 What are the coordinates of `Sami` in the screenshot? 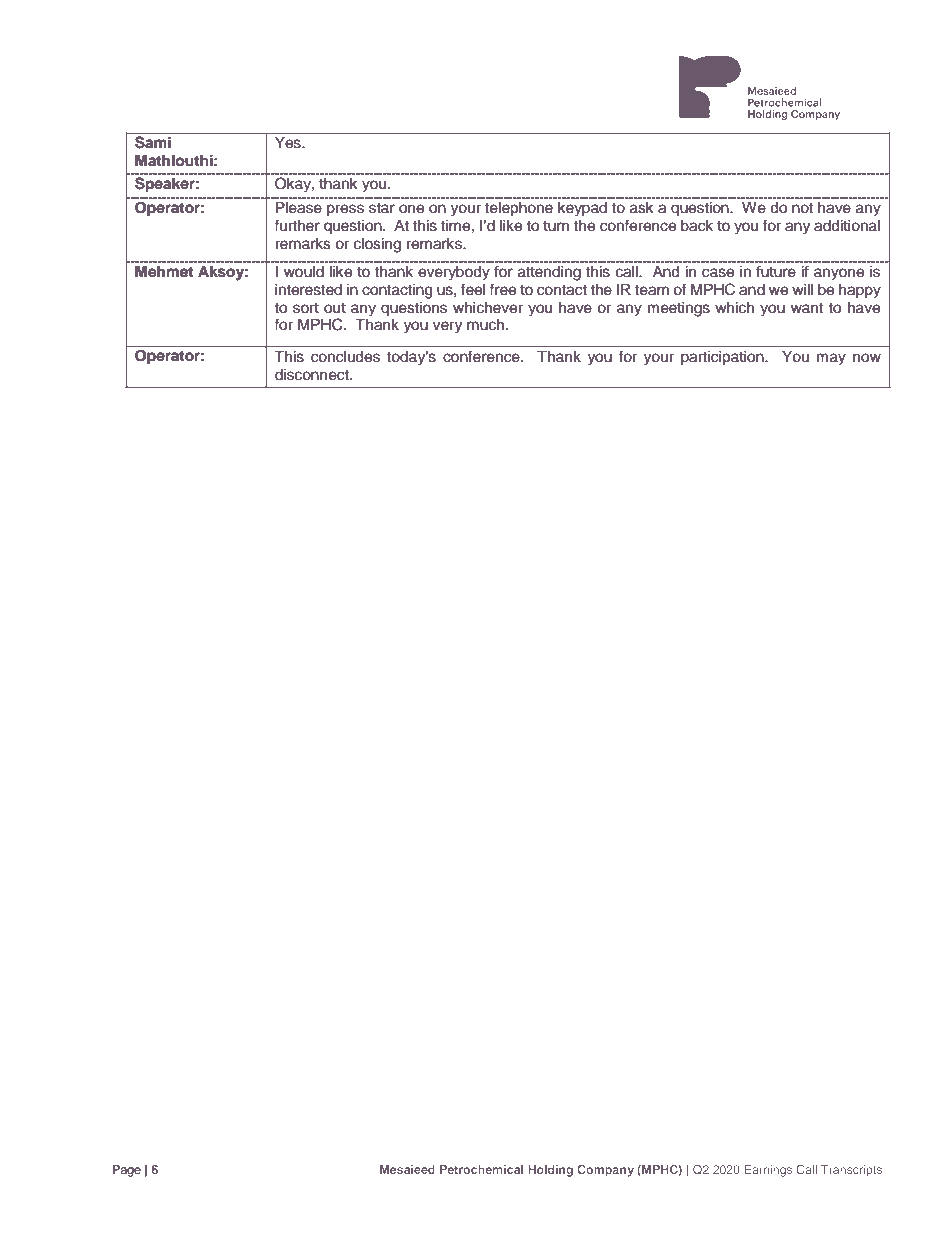 It's located at (153, 142).
